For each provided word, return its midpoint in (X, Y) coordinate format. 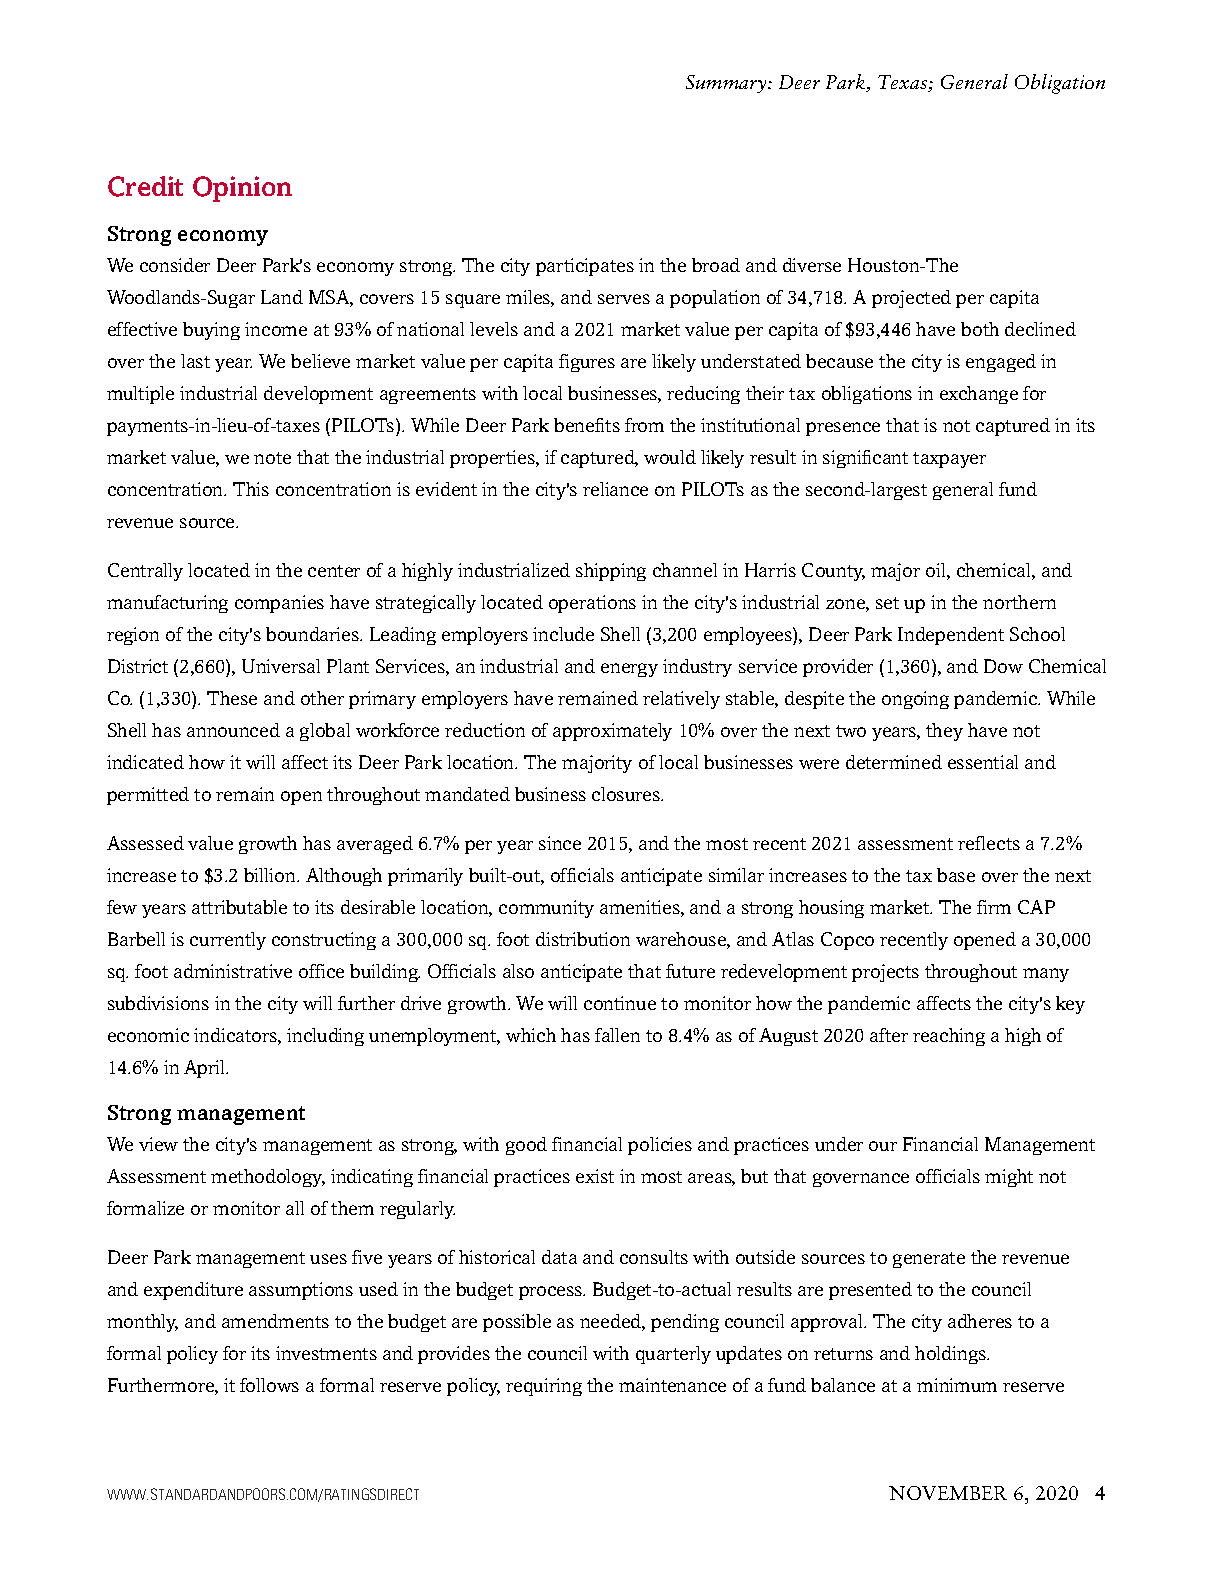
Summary (727, 84)
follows (269, 1385)
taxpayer (949, 460)
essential (983, 762)
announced (233, 730)
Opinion (242, 189)
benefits (587, 425)
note (272, 458)
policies (660, 1146)
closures (627, 794)
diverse (812, 265)
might (1009, 1178)
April (206, 1069)
